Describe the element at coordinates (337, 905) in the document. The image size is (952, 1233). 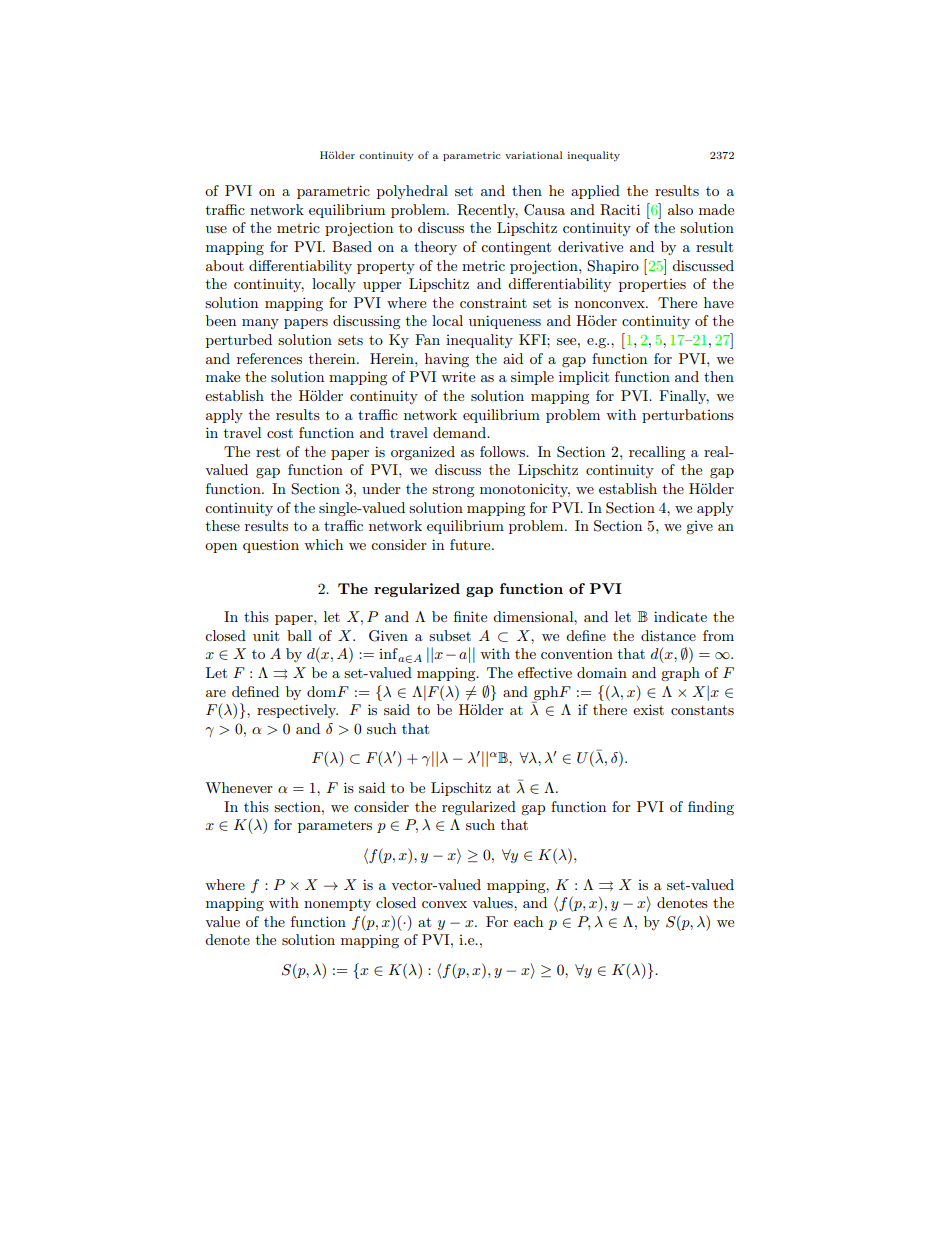
I see `nonempty` at that location.
